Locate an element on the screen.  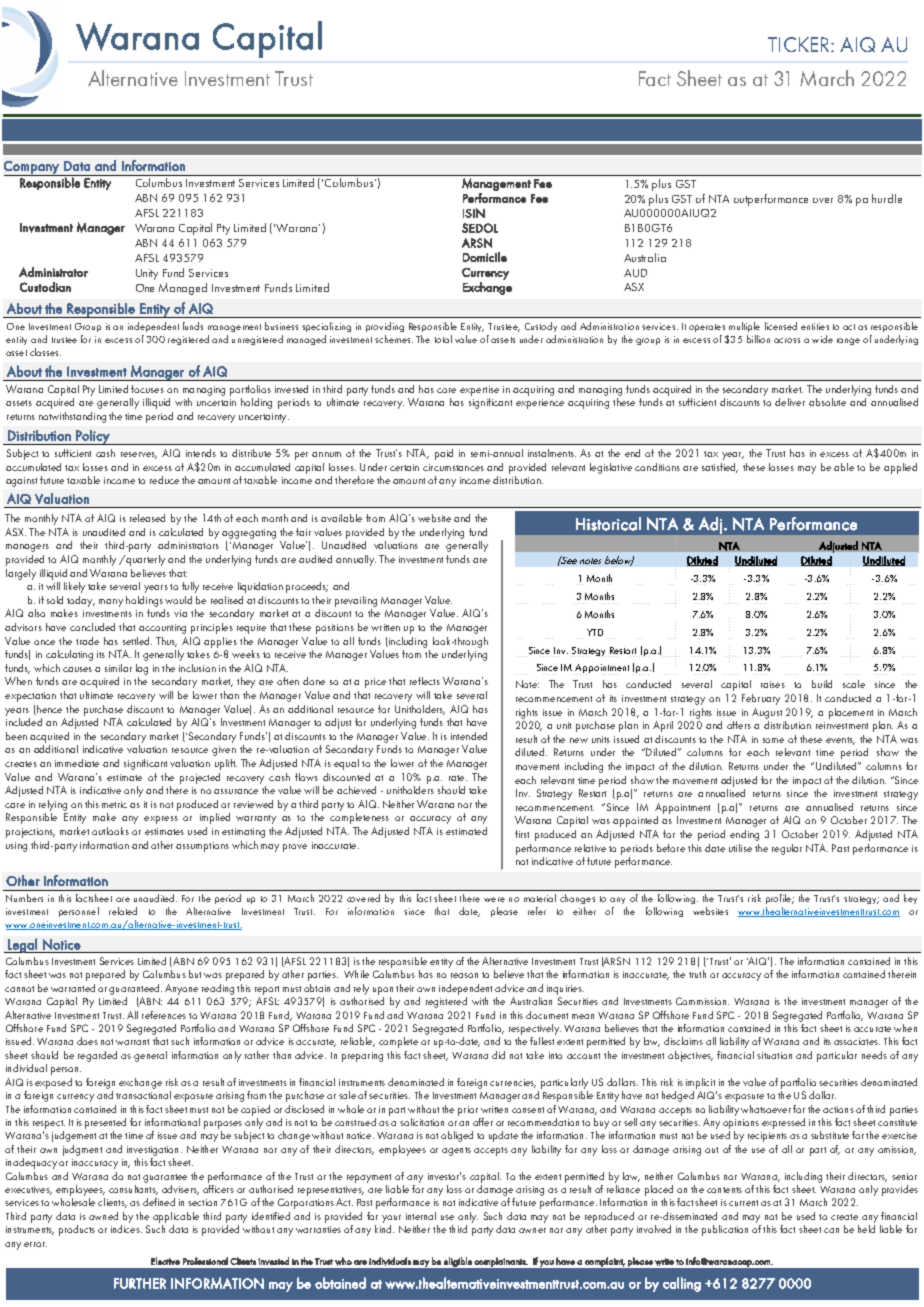
Company is located at coordinates (32, 168).
